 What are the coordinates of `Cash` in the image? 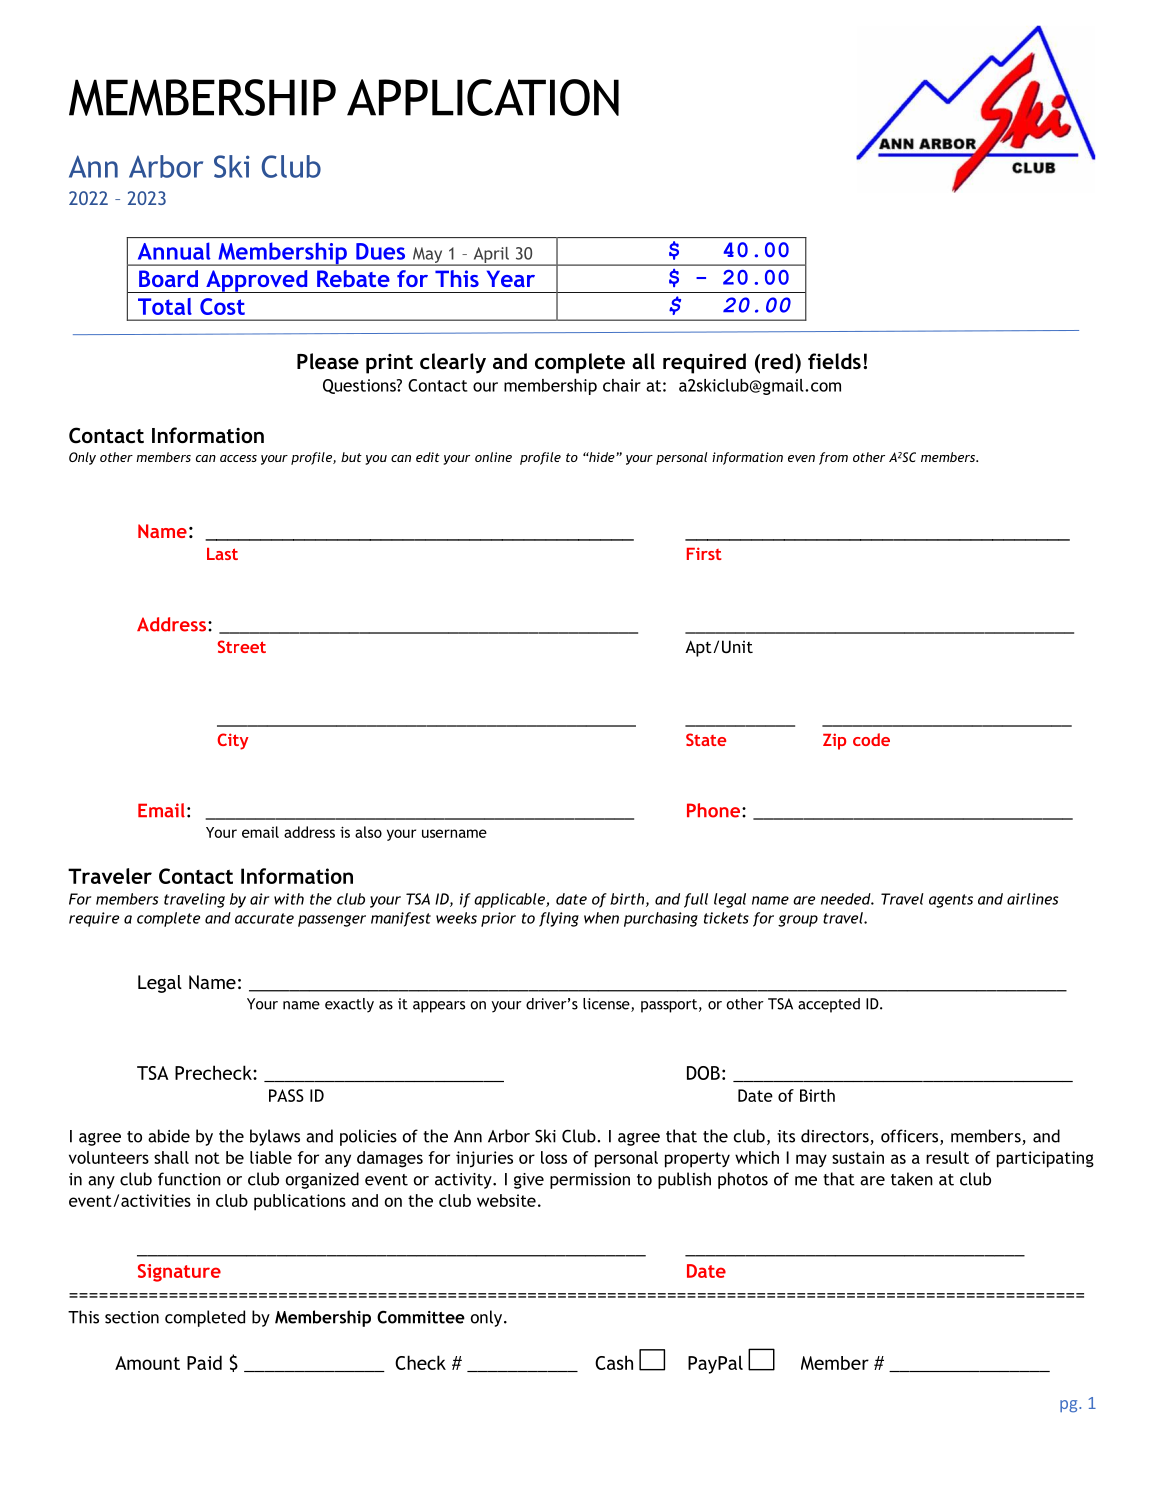 It's located at (614, 1362).
